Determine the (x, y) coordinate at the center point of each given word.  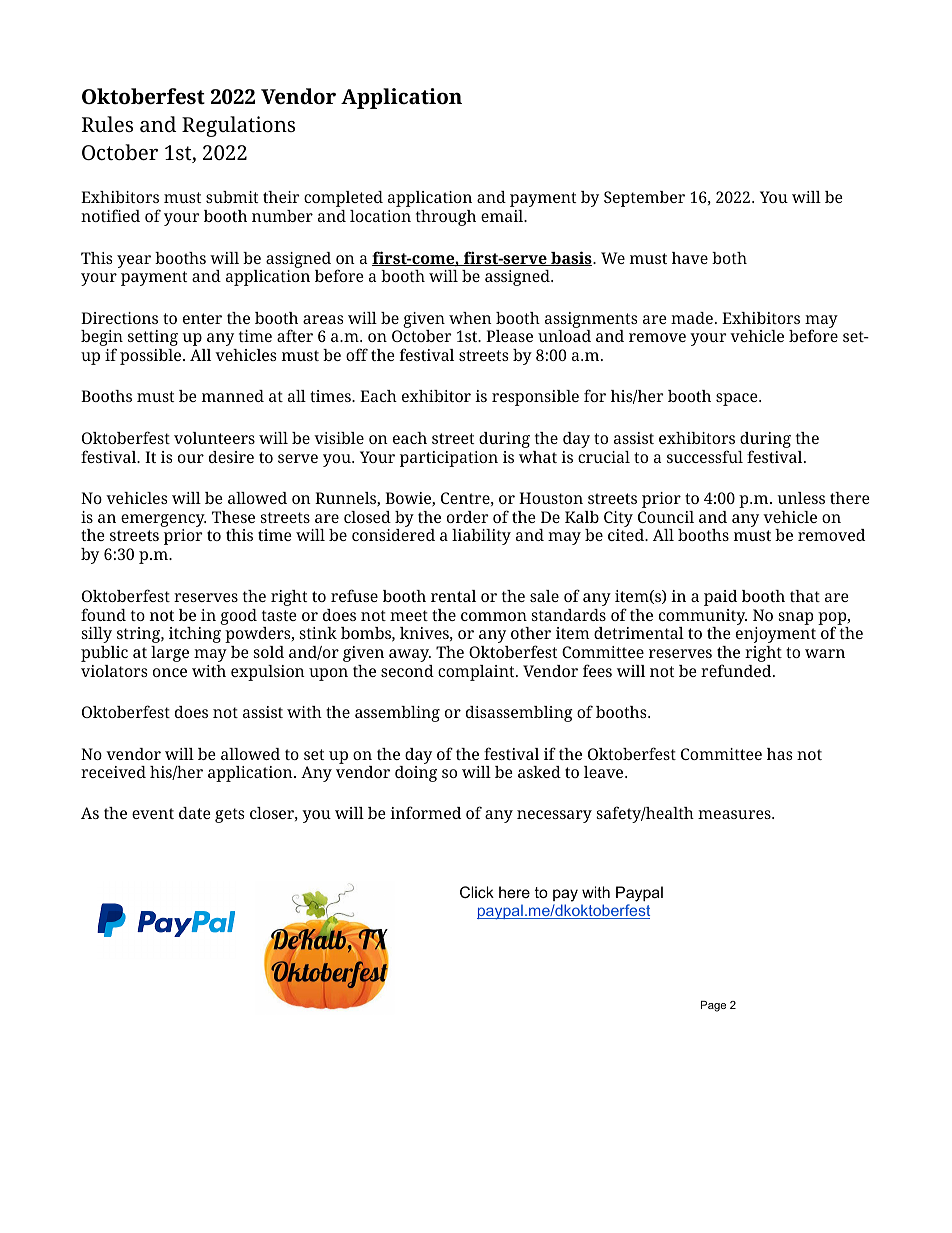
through (446, 218)
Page (713, 1006)
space (738, 399)
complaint (477, 673)
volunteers (214, 438)
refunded (737, 670)
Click (477, 892)
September (644, 199)
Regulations (238, 126)
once (170, 672)
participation (449, 459)
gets (229, 815)
